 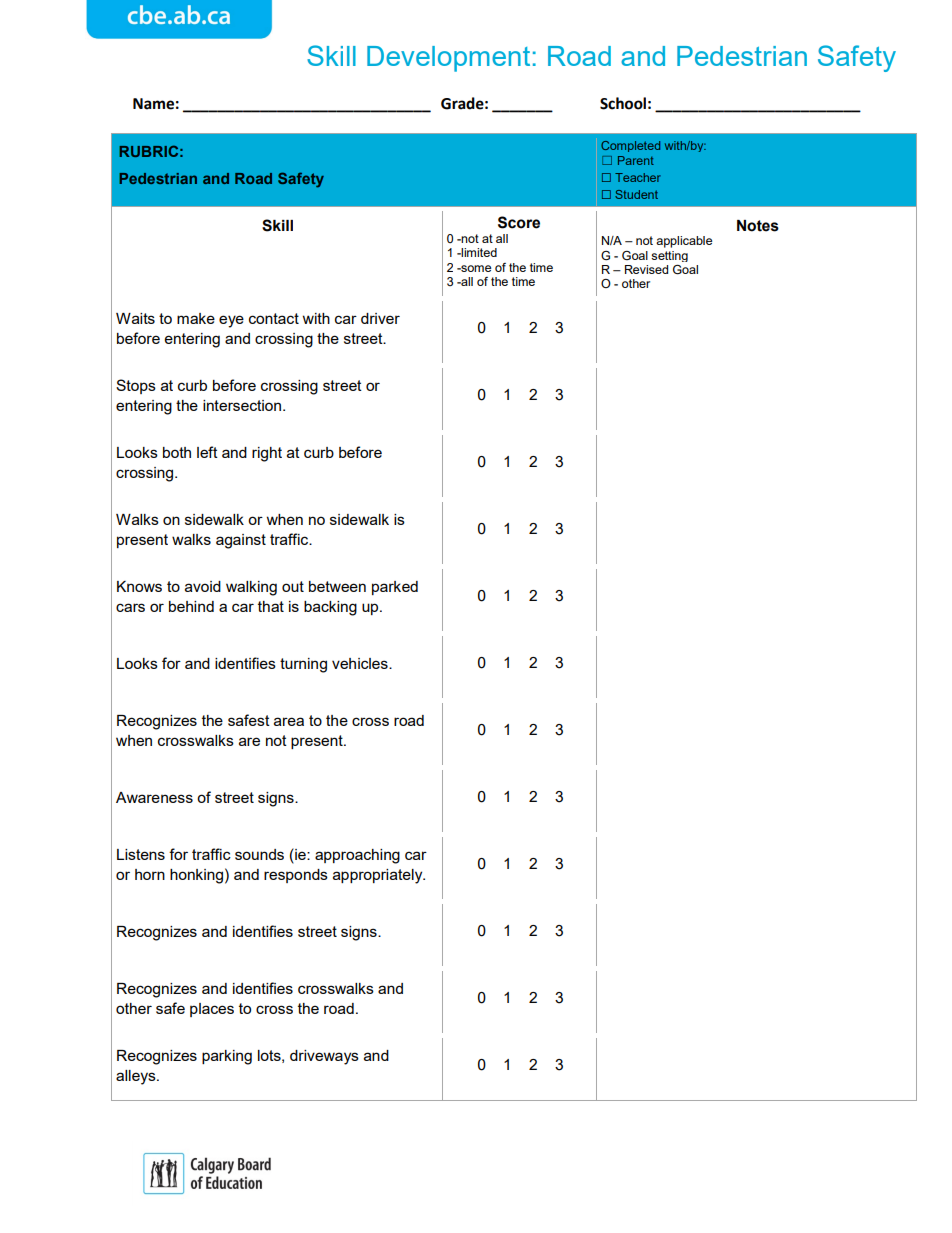 I want to click on Development, so click(x=448, y=59).
